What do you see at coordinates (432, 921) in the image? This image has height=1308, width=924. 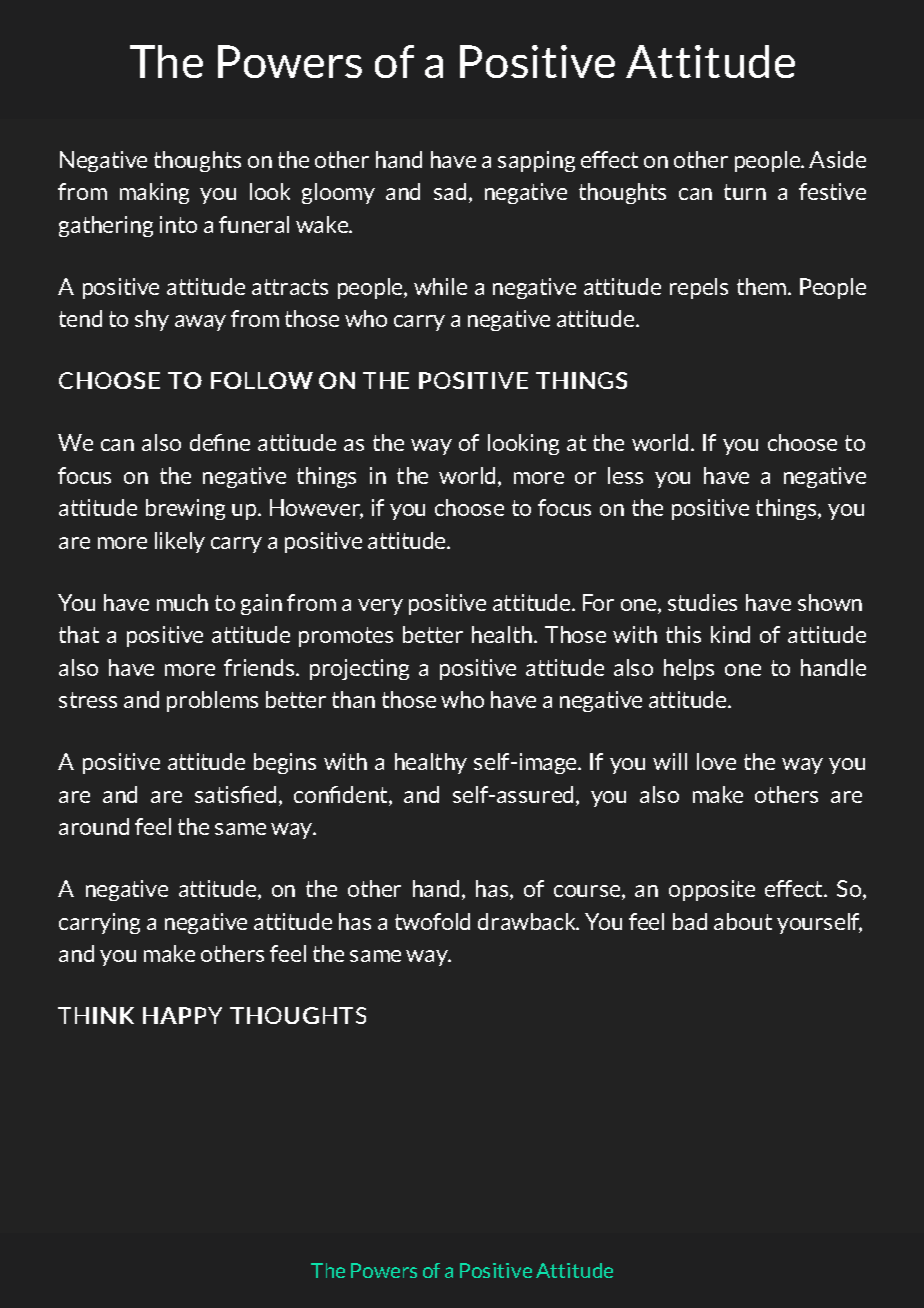 I see `twofold` at bounding box center [432, 921].
